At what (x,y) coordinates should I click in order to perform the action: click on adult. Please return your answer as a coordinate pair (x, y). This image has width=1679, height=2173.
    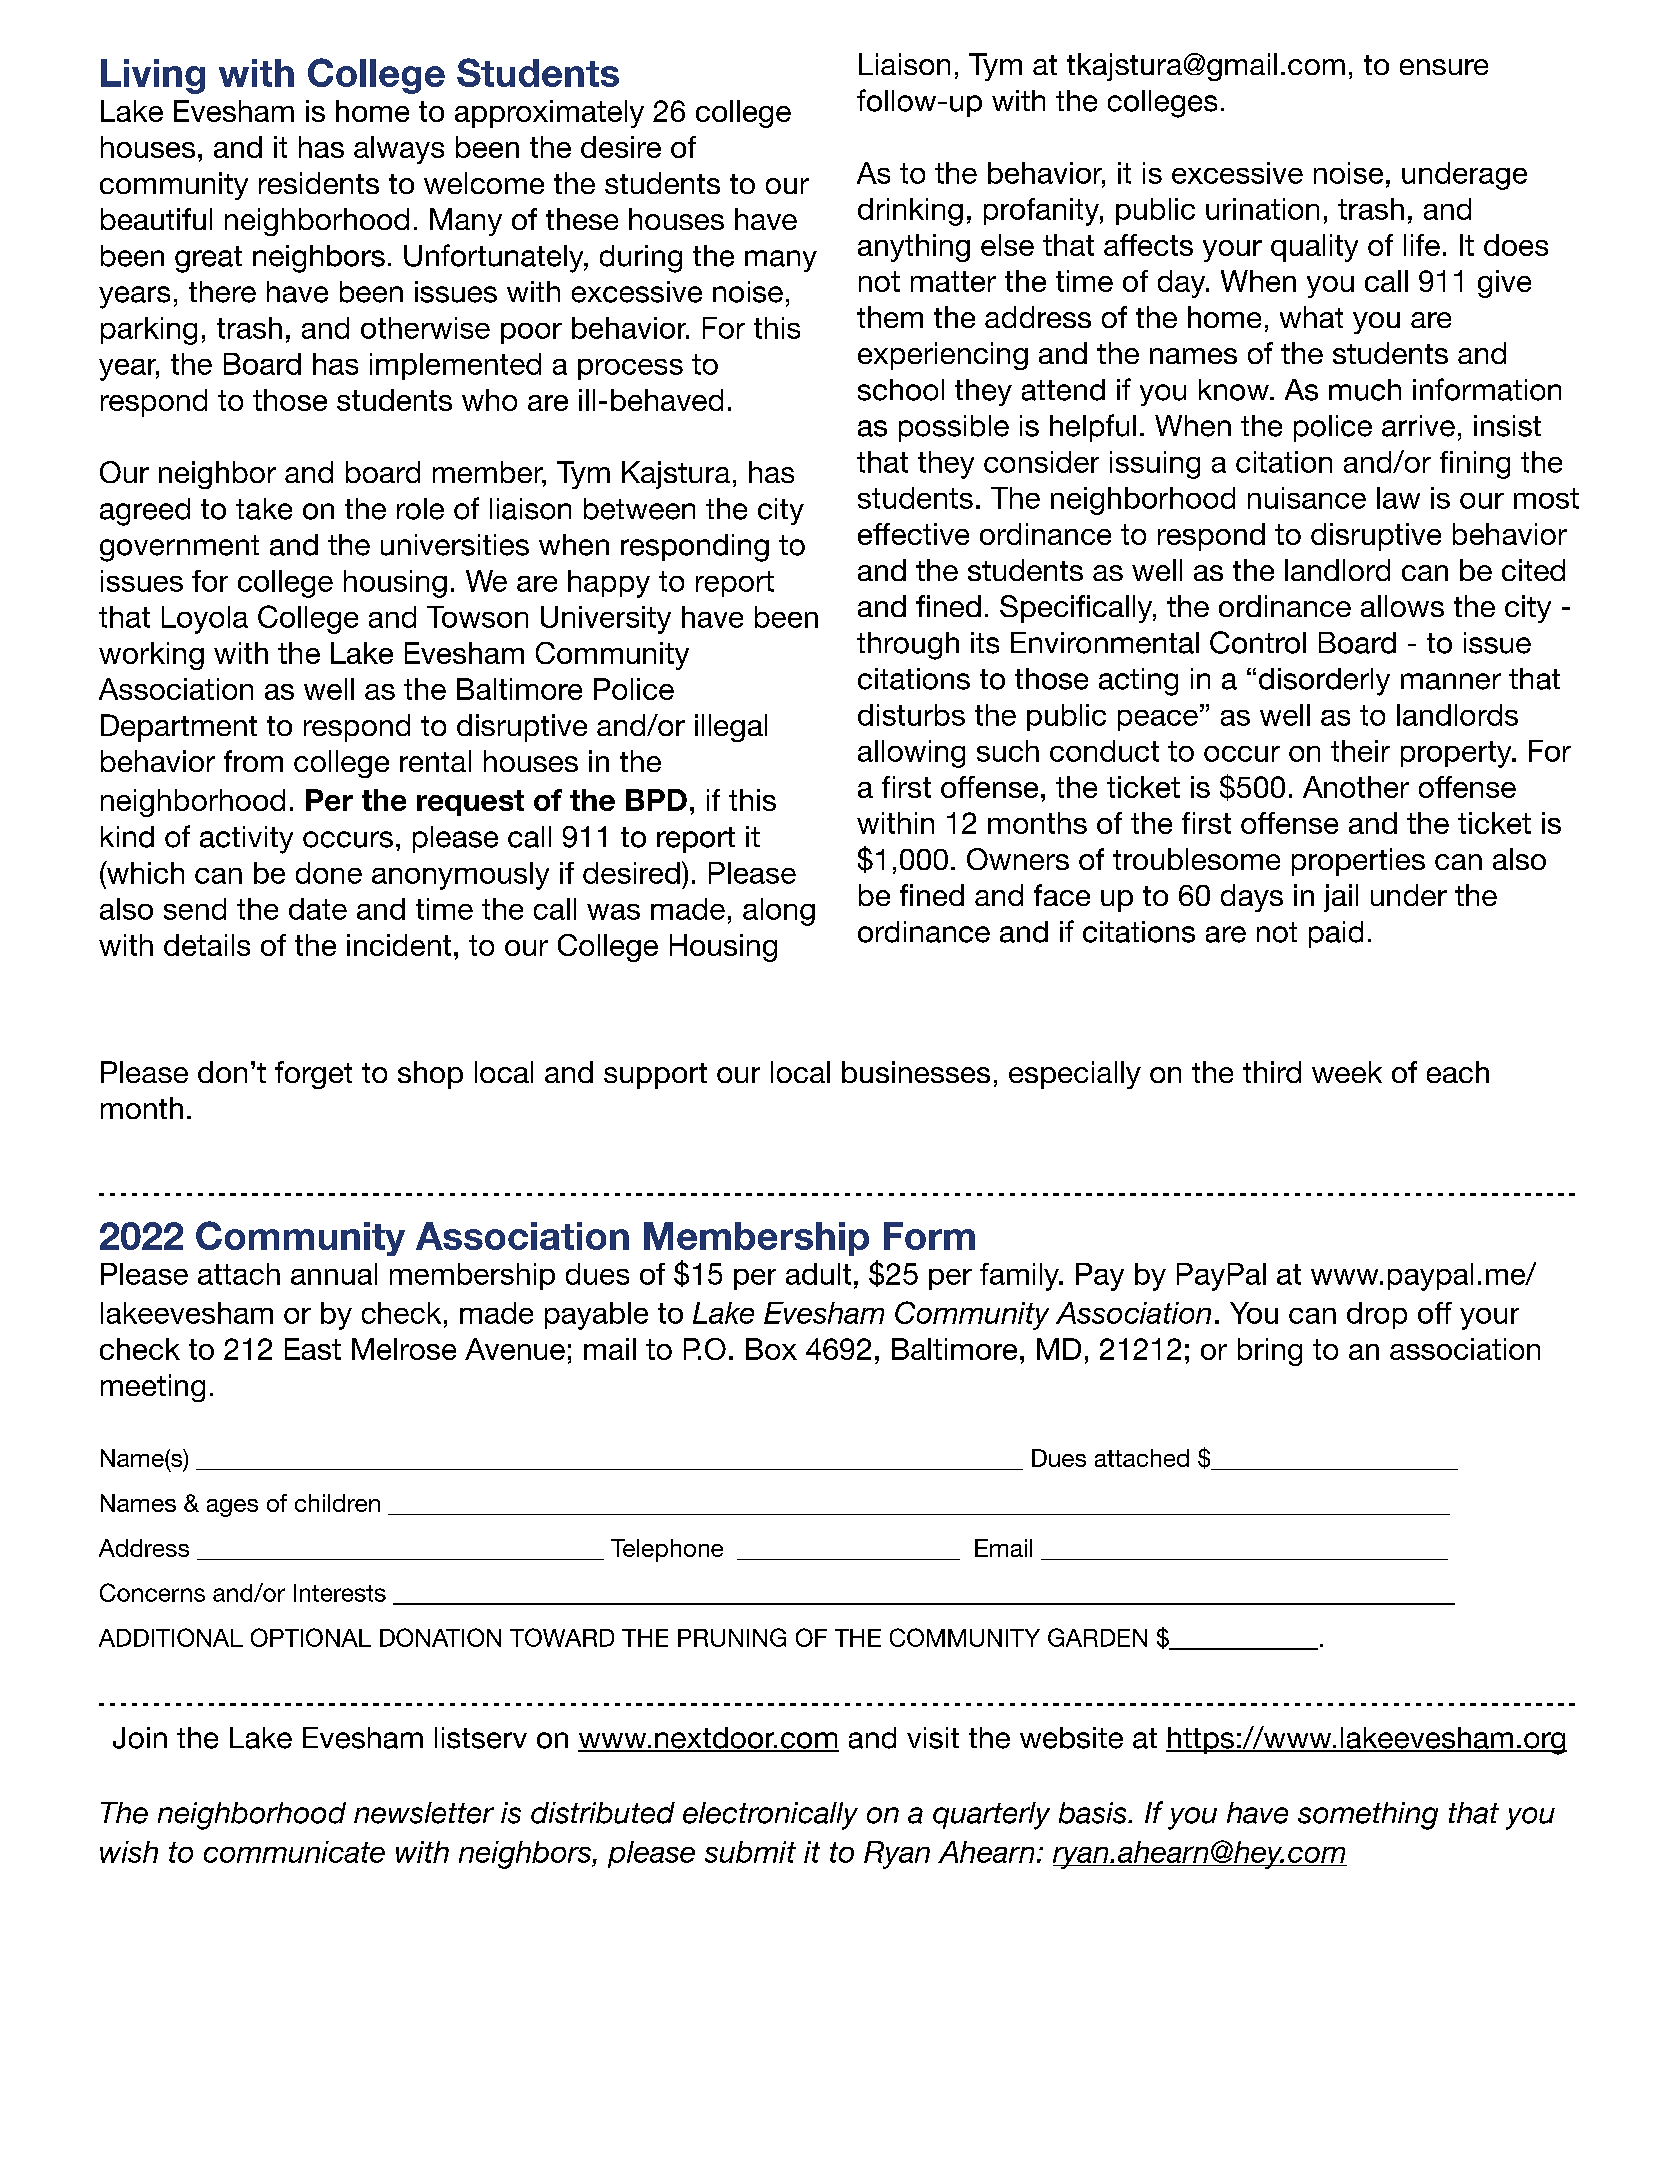
    Looking at the image, I should click on (818, 1274).
